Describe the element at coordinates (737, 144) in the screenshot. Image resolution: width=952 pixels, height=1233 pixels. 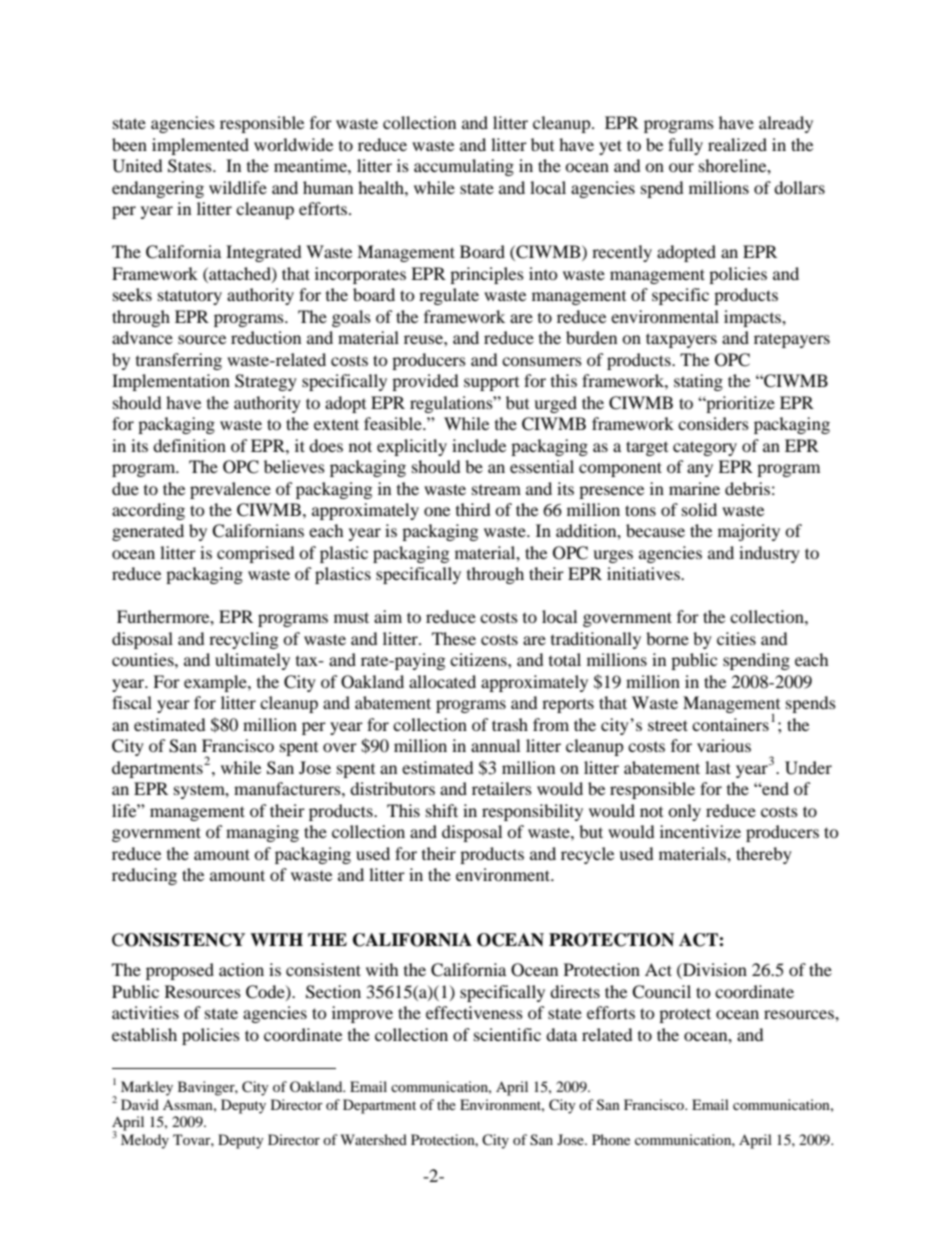
I see `realized` at that location.
